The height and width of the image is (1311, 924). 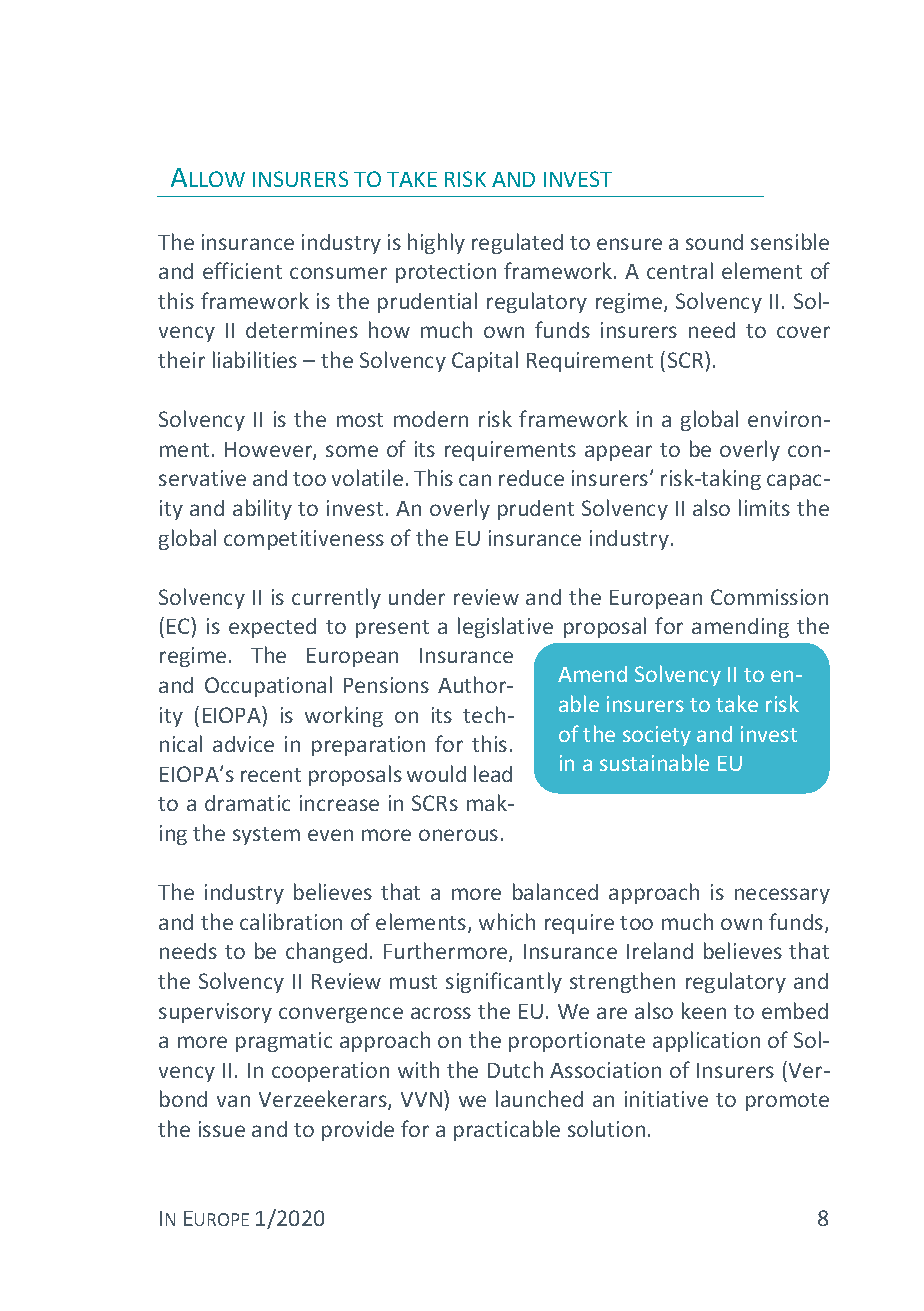 What do you see at coordinates (304, 540) in the image?
I see `competitiveness` at bounding box center [304, 540].
